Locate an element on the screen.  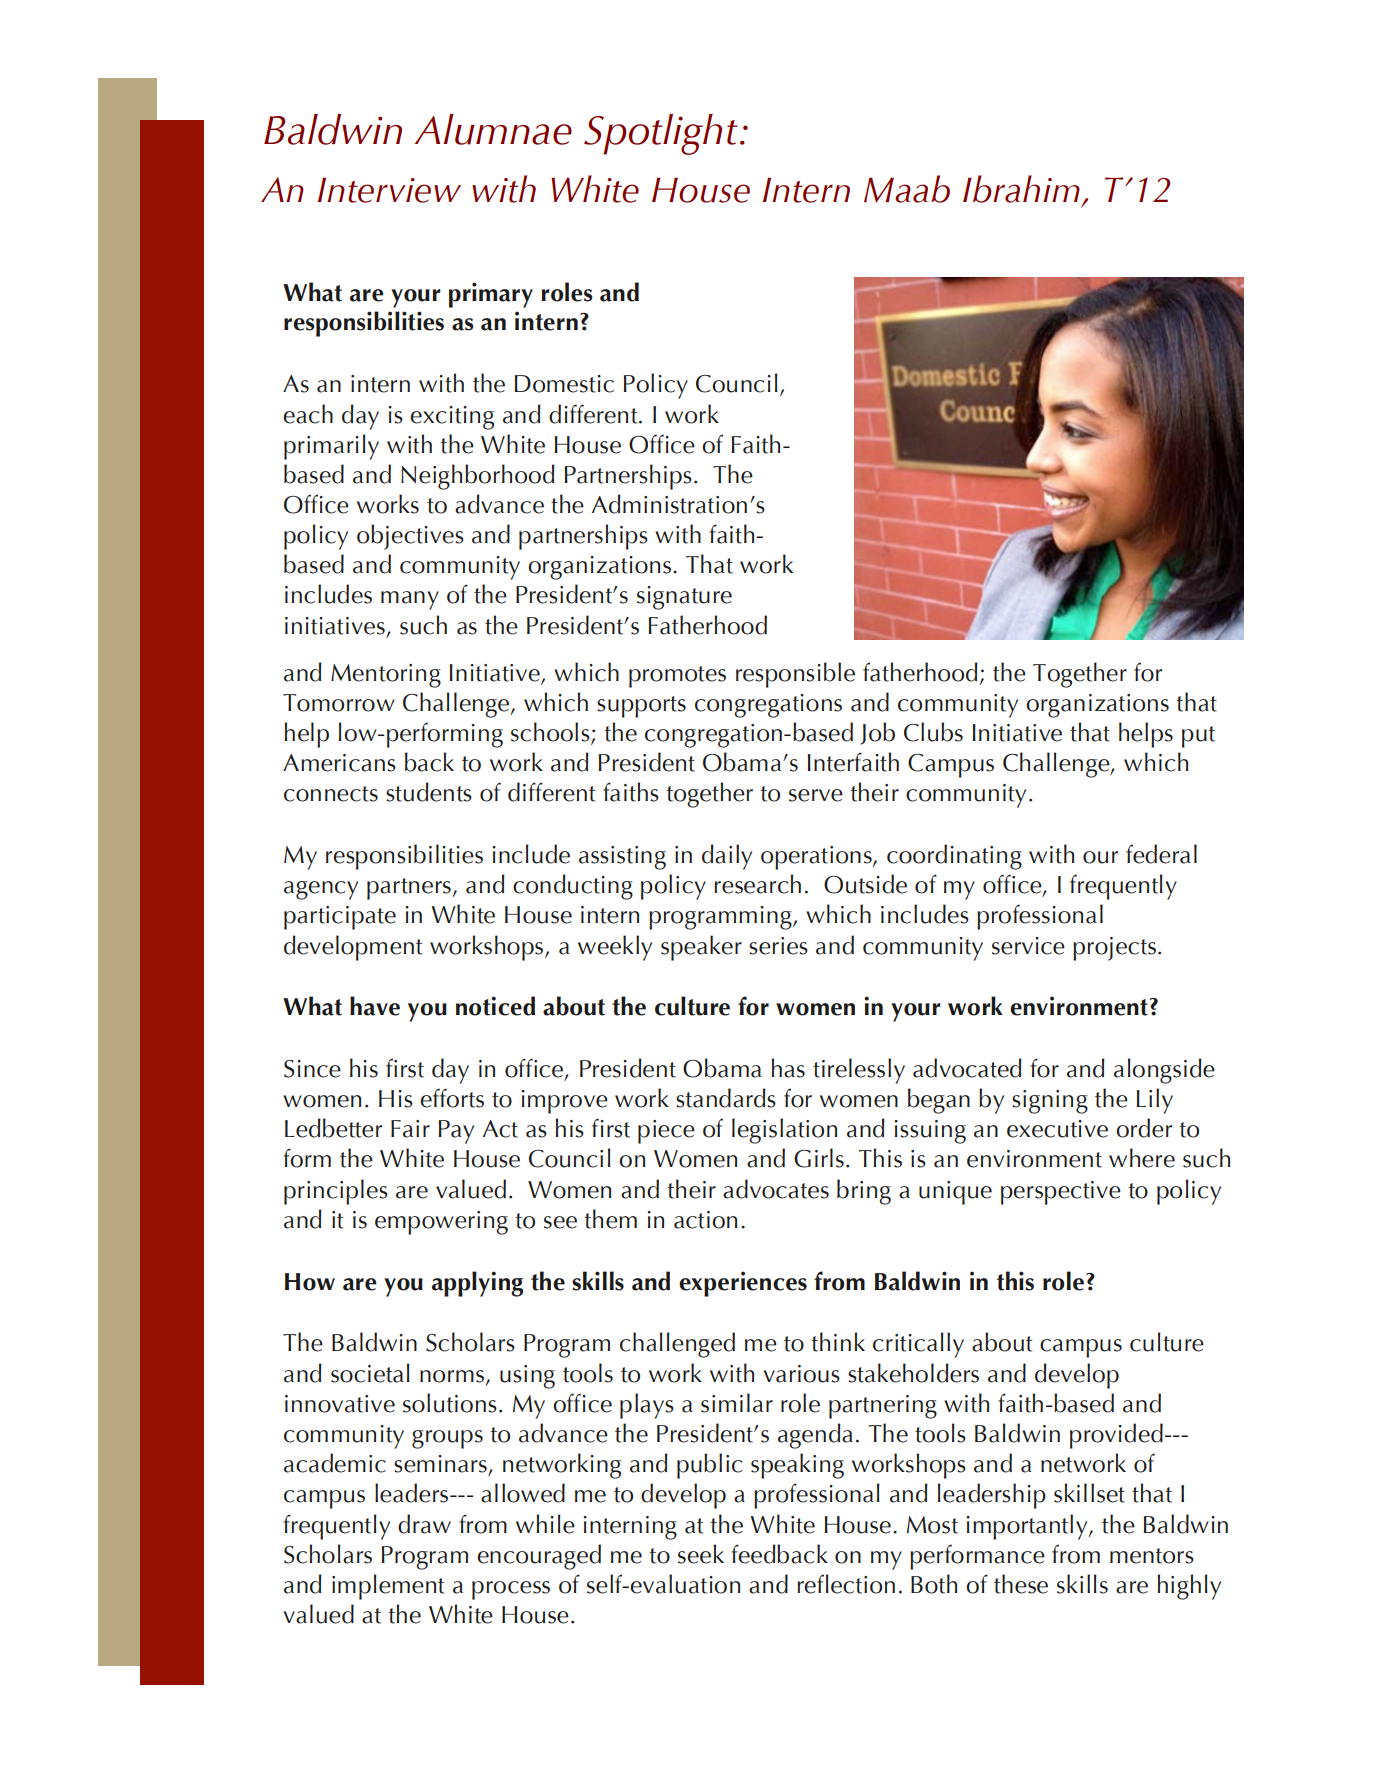
projects is located at coordinates (1114, 949).
